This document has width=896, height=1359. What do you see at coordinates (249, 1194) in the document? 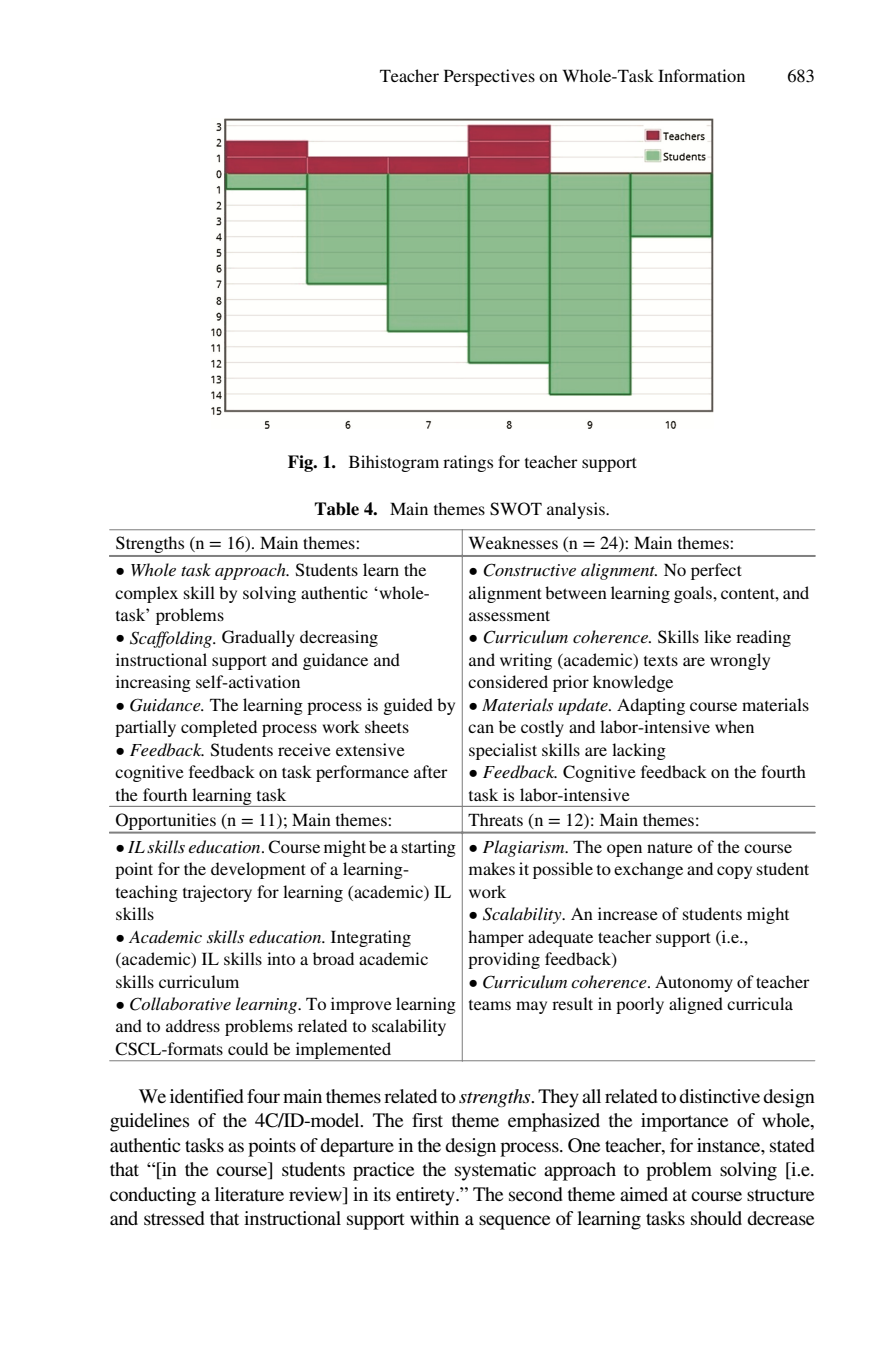
I see `literature` at bounding box center [249, 1194].
